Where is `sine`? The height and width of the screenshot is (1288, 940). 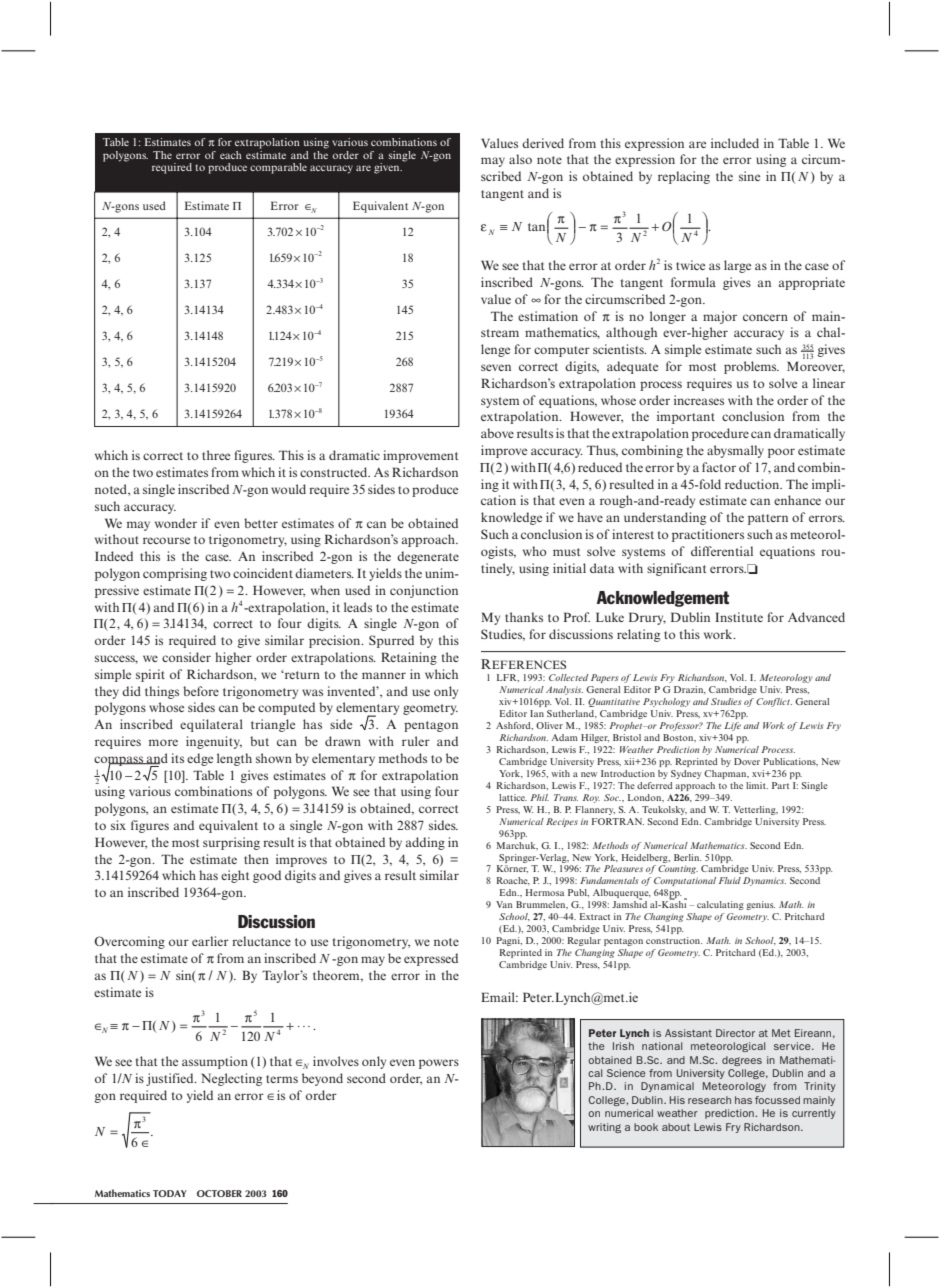
sine is located at coordinates (749, 176).
